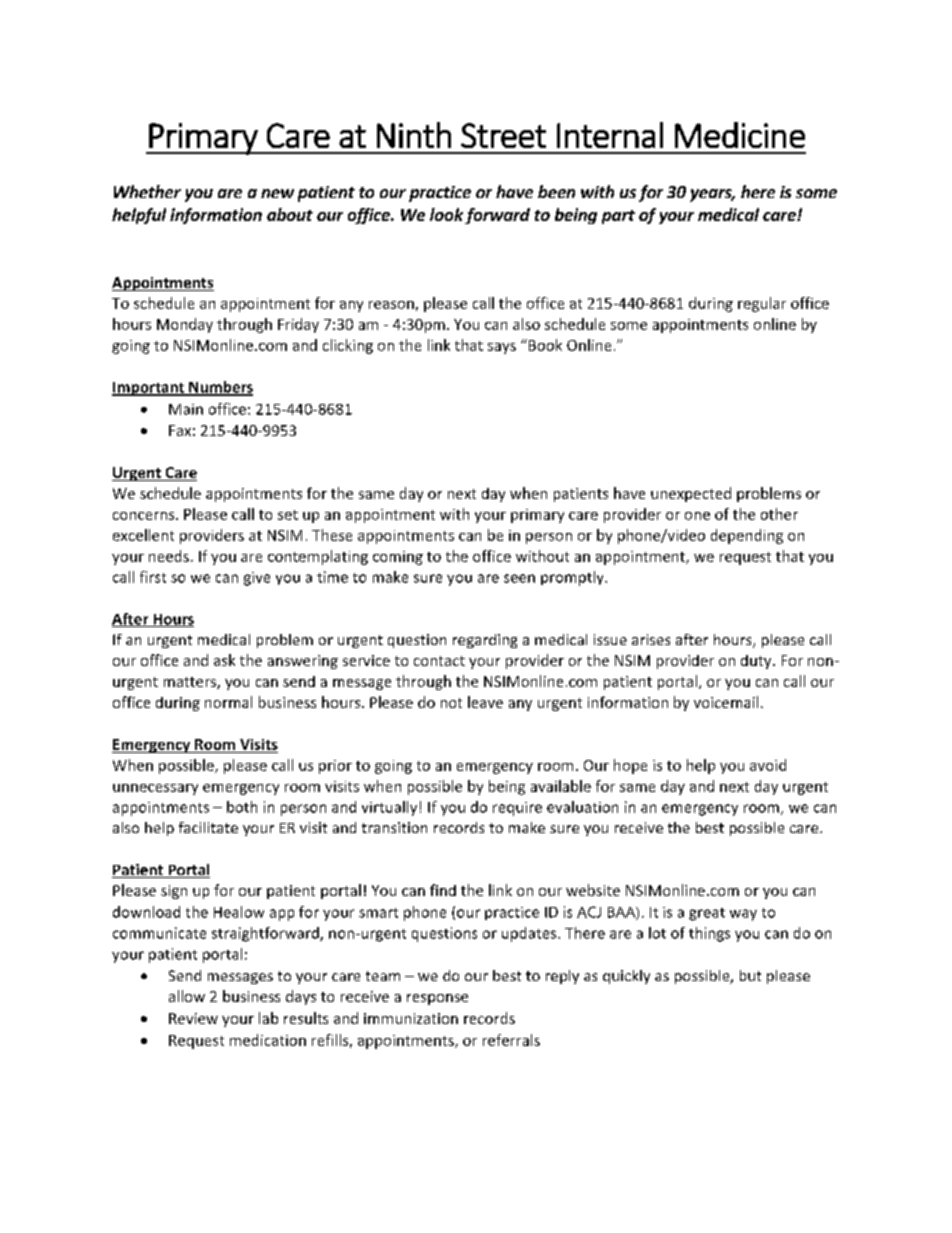  Describe the element at coordinates (193, 1018) in the screenshot. I see `Review` at that location.
